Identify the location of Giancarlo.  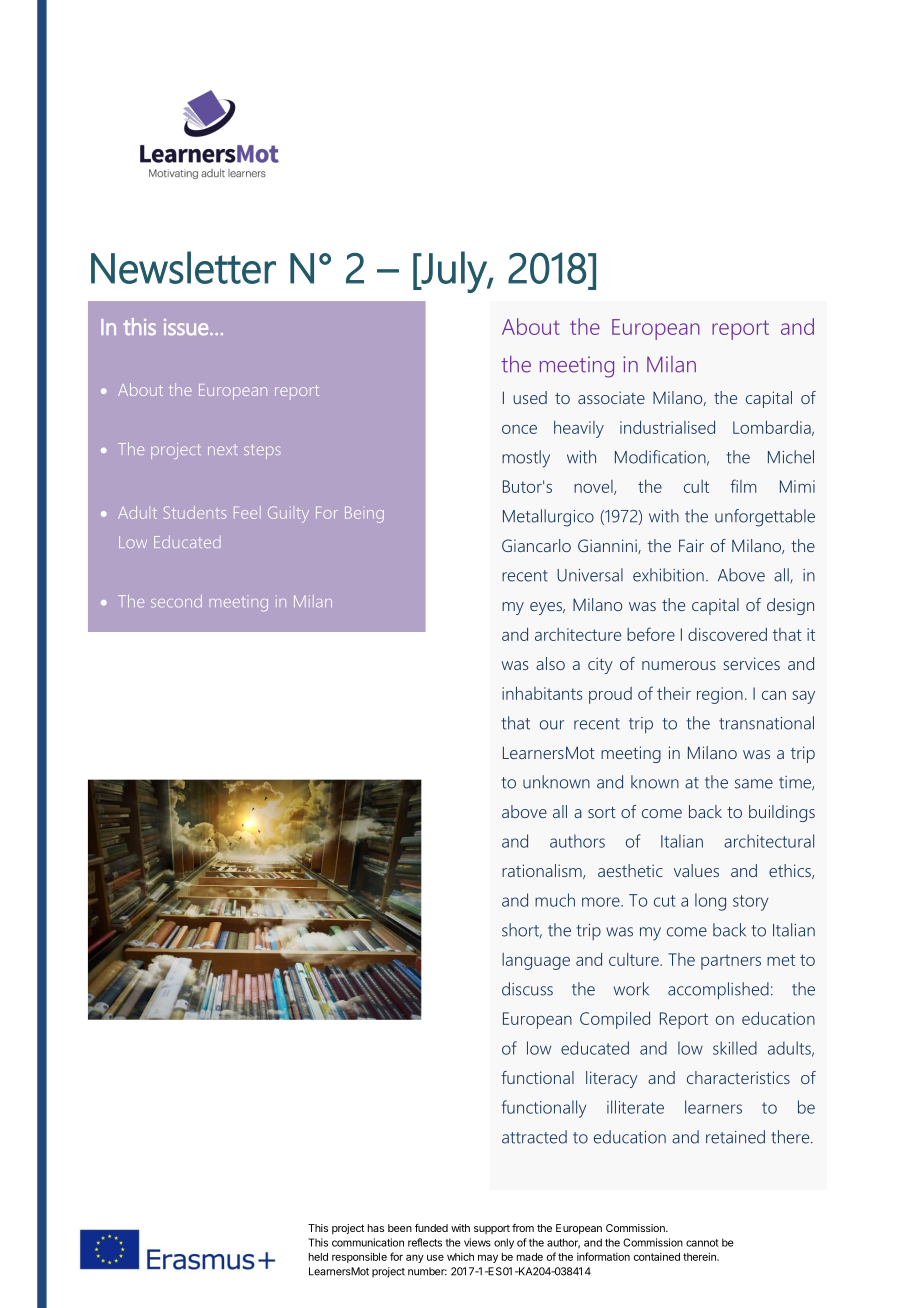
(536, 545).
